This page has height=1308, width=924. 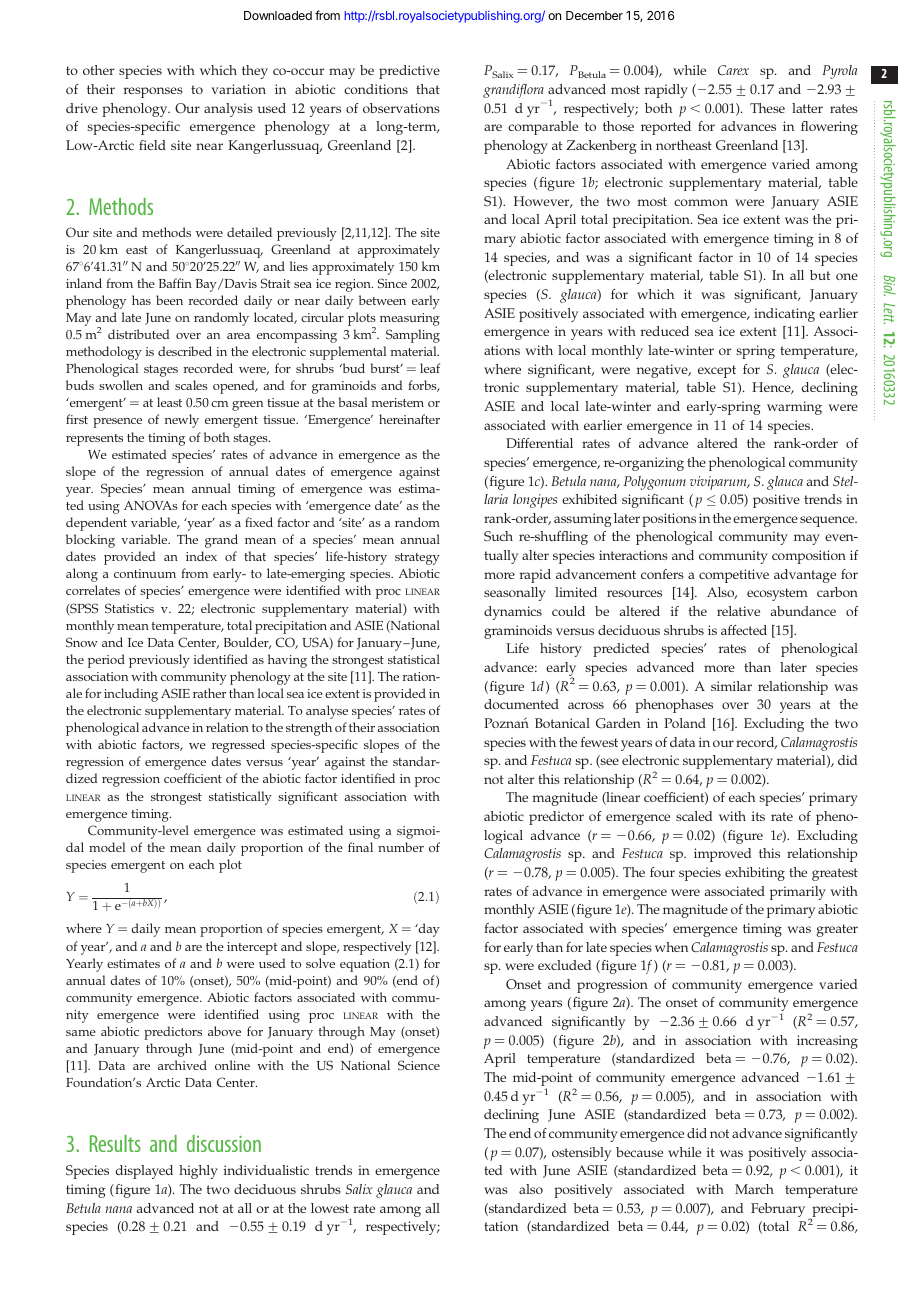 What do you see at coordinates (733, 70) in the page?
I see `Carex` at bounding box center [733, 70].
